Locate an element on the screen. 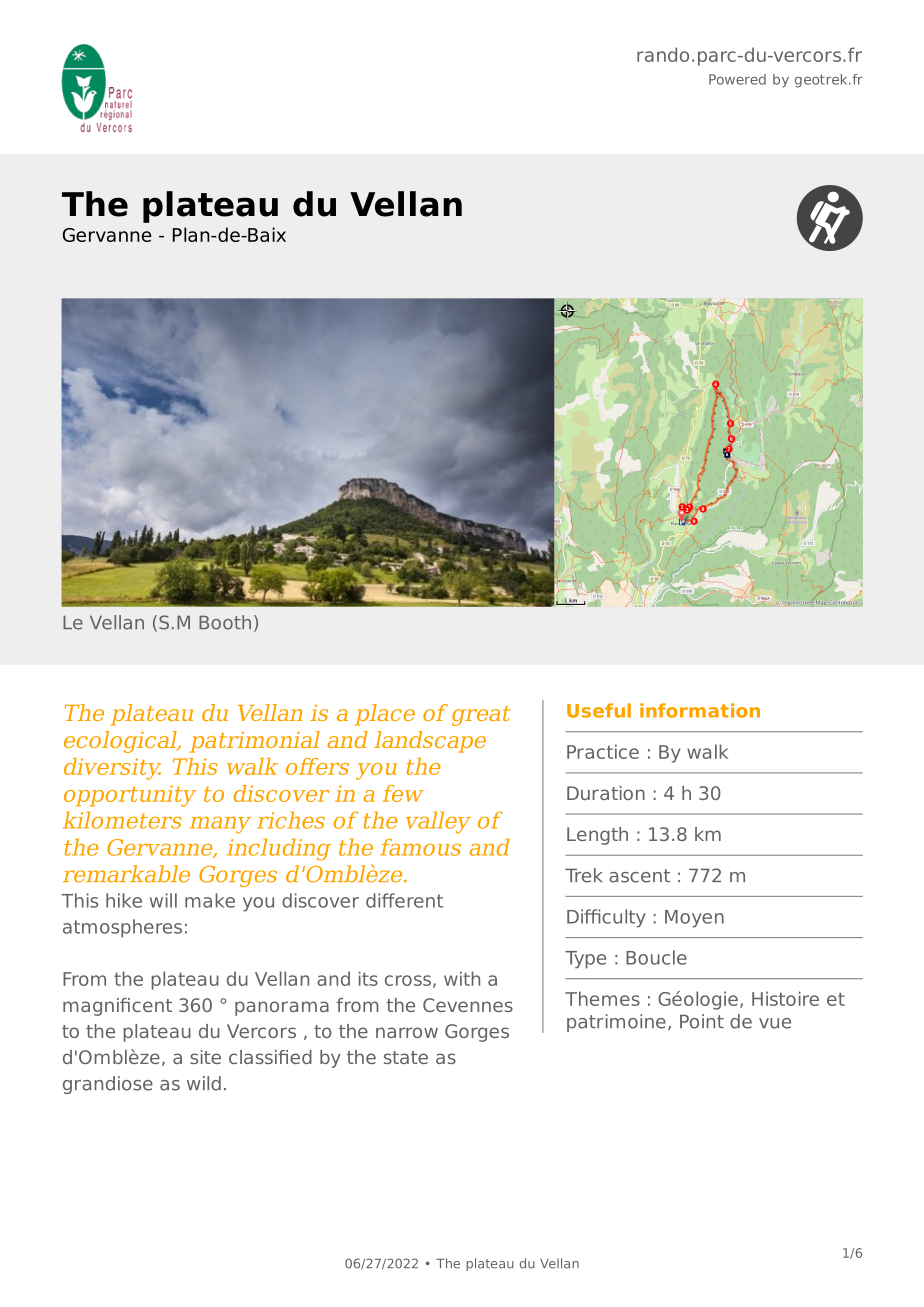  information is located at coordinates (700, 710).
